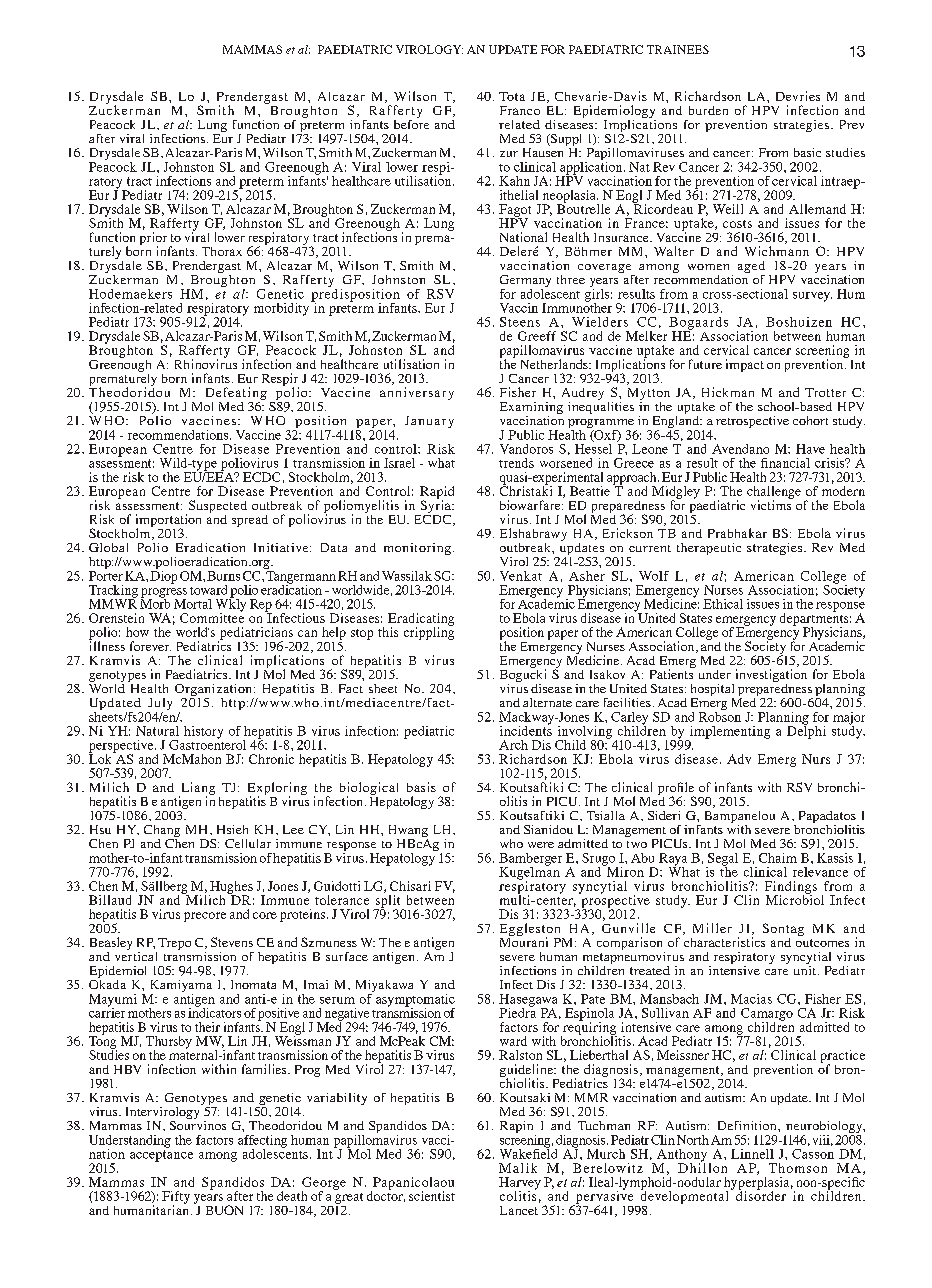 This page has width=932, height=1288. I want to click on prior, so click(153, 240).
